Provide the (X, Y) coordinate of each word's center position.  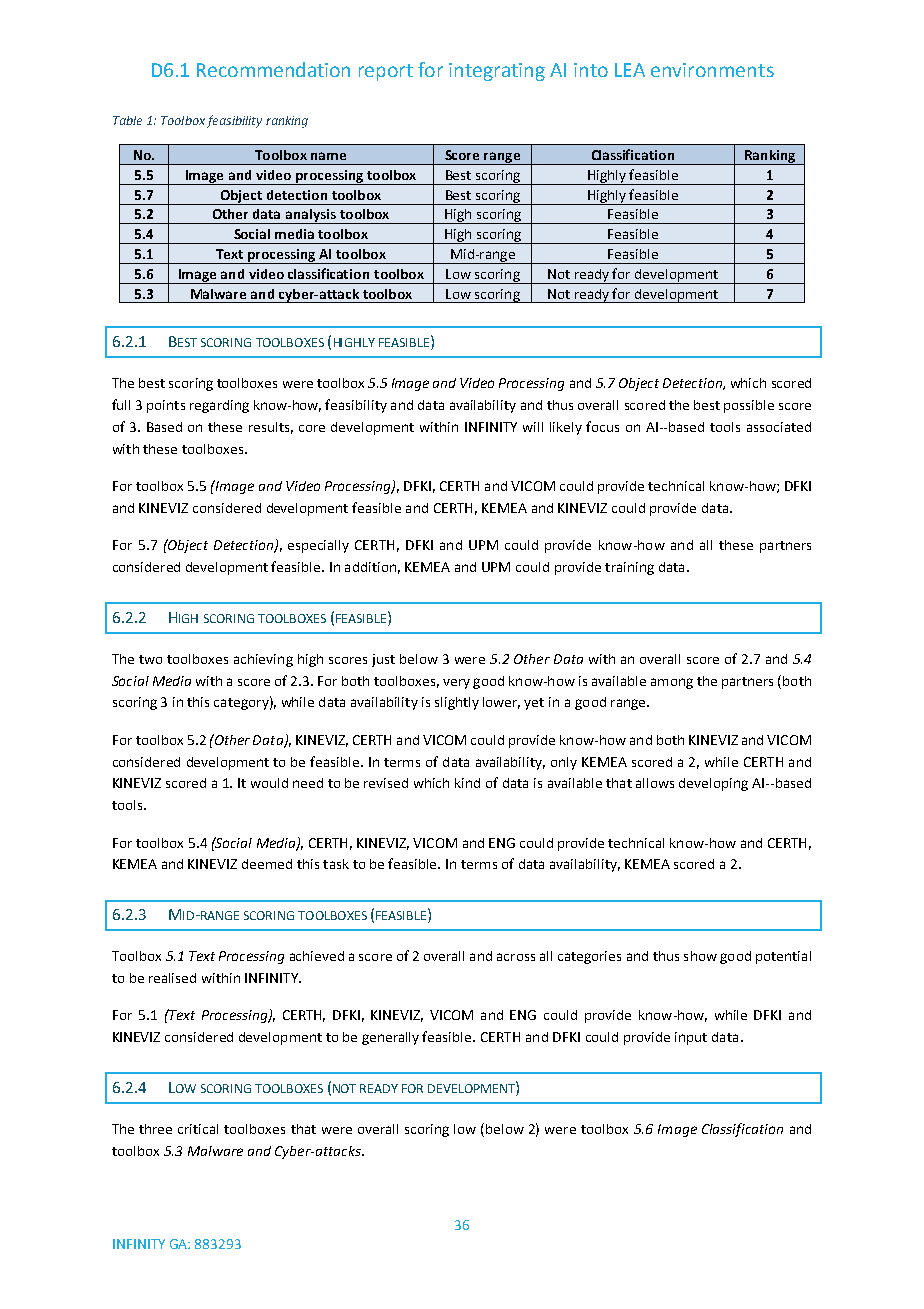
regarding (219, 406)
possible (749, 406)
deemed (267, 864)
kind (467, 783)
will (533, 427)
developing (713, 784)
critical (198, 1129)
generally (390, 1038)
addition (370, 567)
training (629, 568)
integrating (497, 72)
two (150, 659)
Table (127, 120)
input (691, 1038)
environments (712, 70)
